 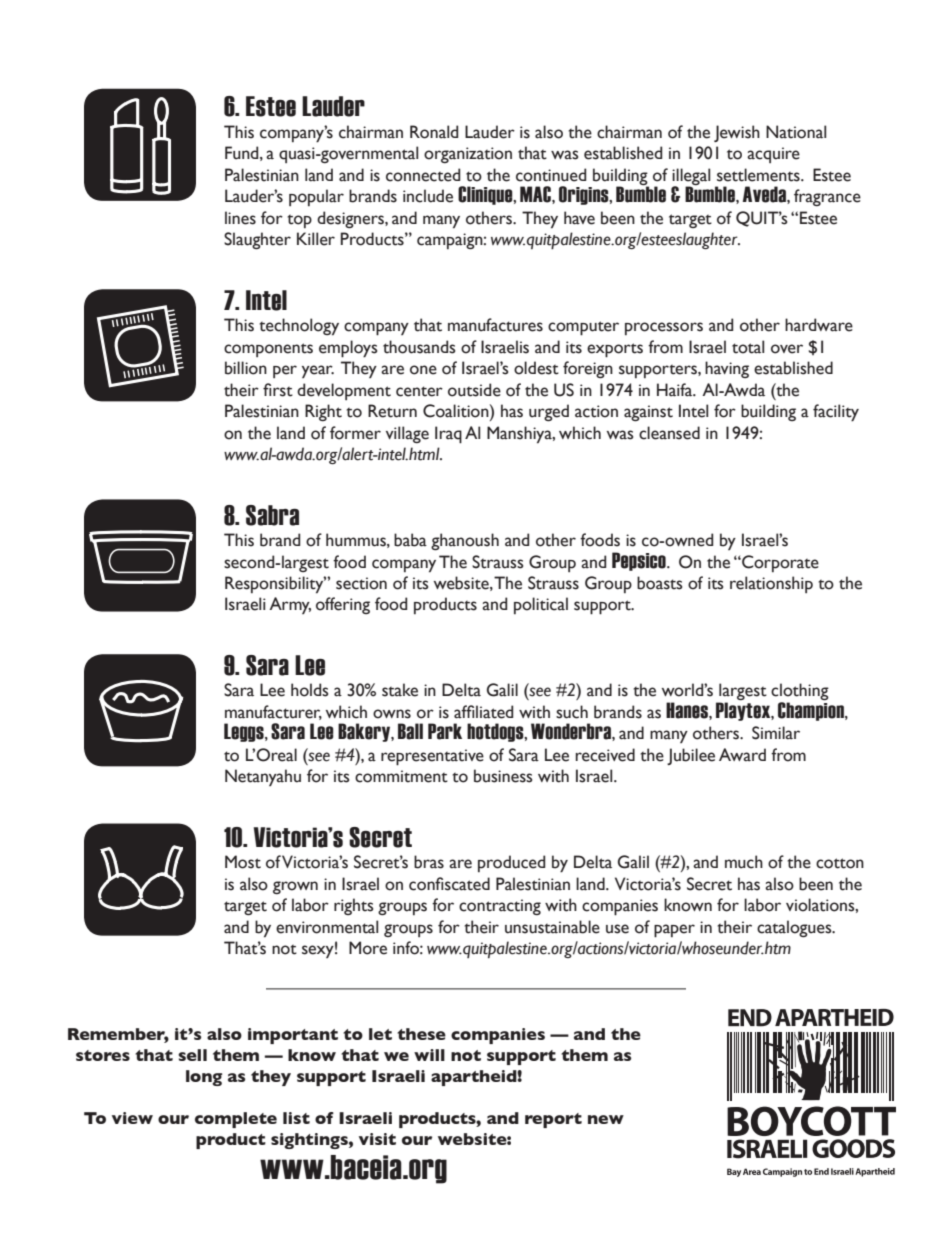 What do you see at coordinates (759, 175) in the page?
I see `settlements` at bounding box center [759, 175].
